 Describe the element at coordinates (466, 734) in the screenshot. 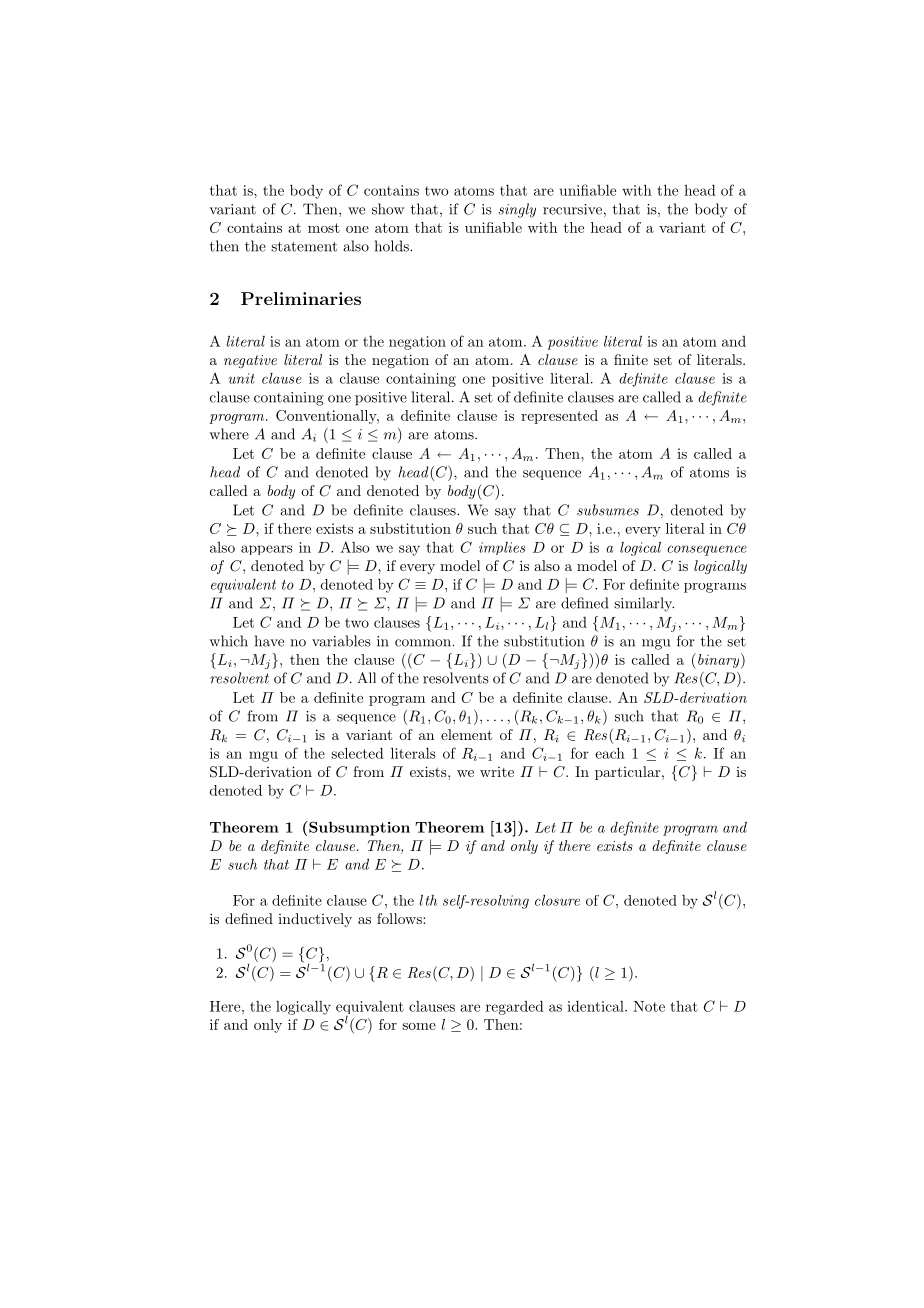

I see `element` at that location.
